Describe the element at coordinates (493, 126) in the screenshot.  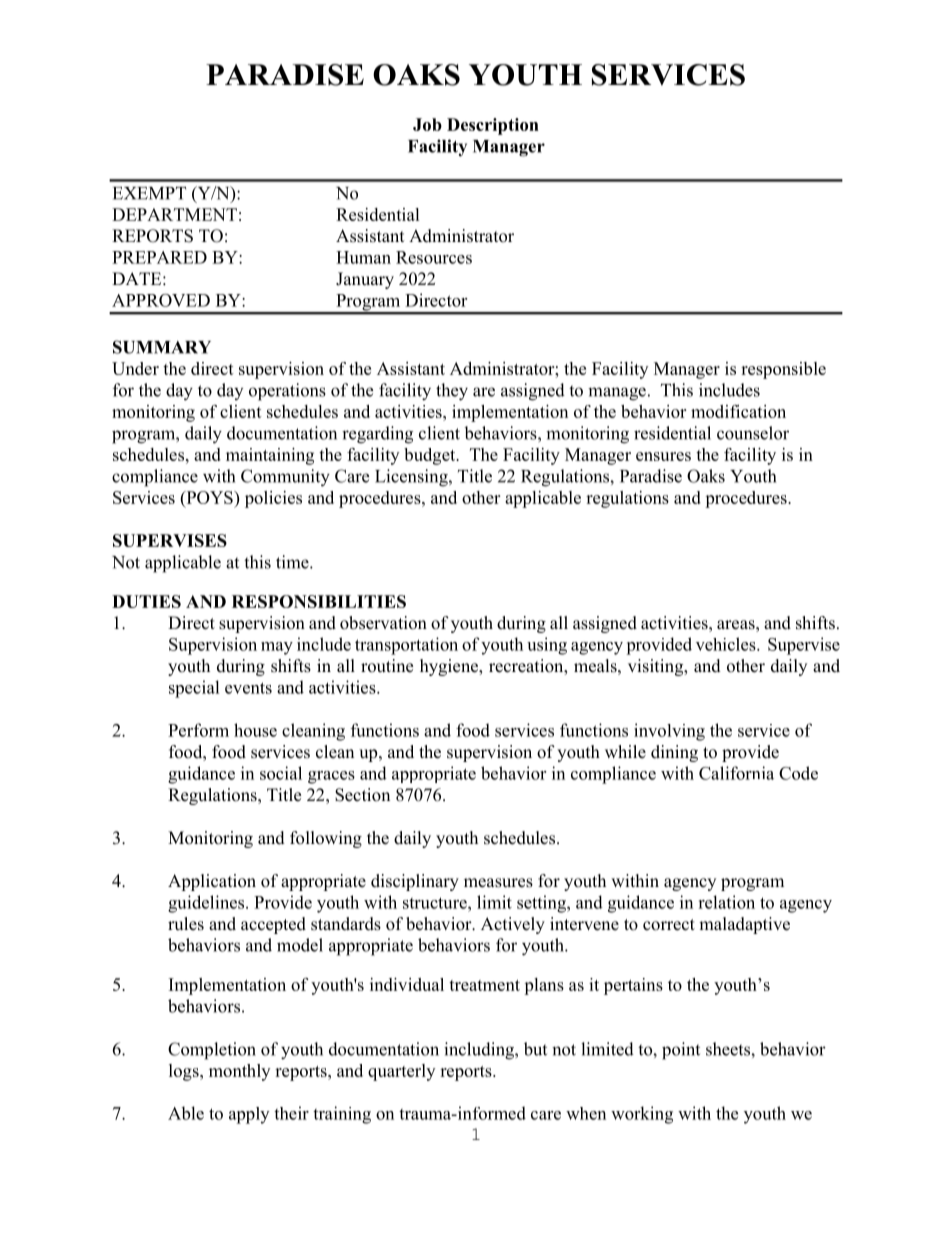
I see `Description` at that location.
